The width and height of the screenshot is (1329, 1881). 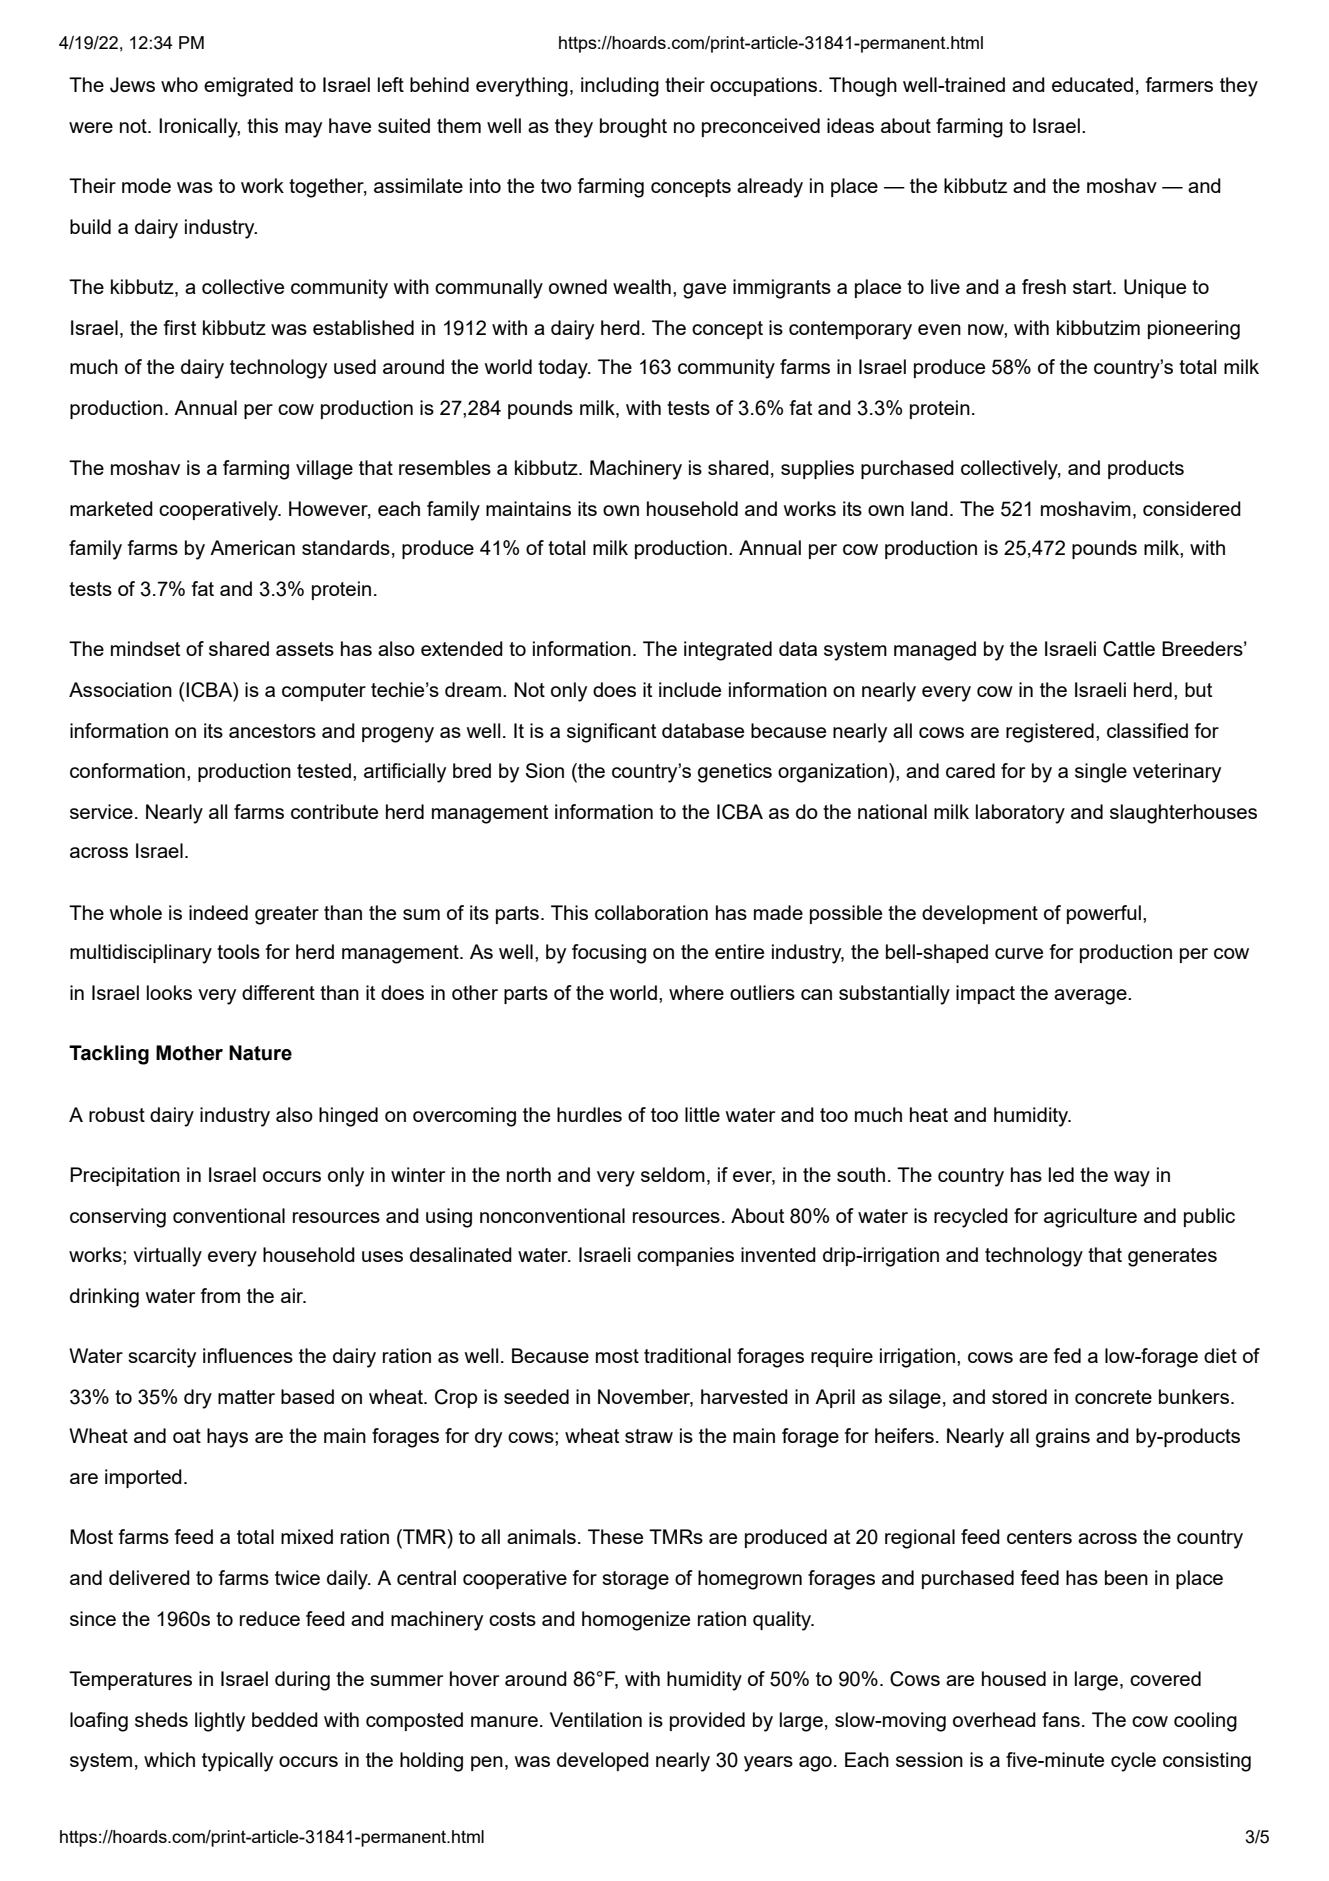 What do you see at coordinates (1091, 997) in the screenshot?
I see `average` at bounding box center [1091, 997].
